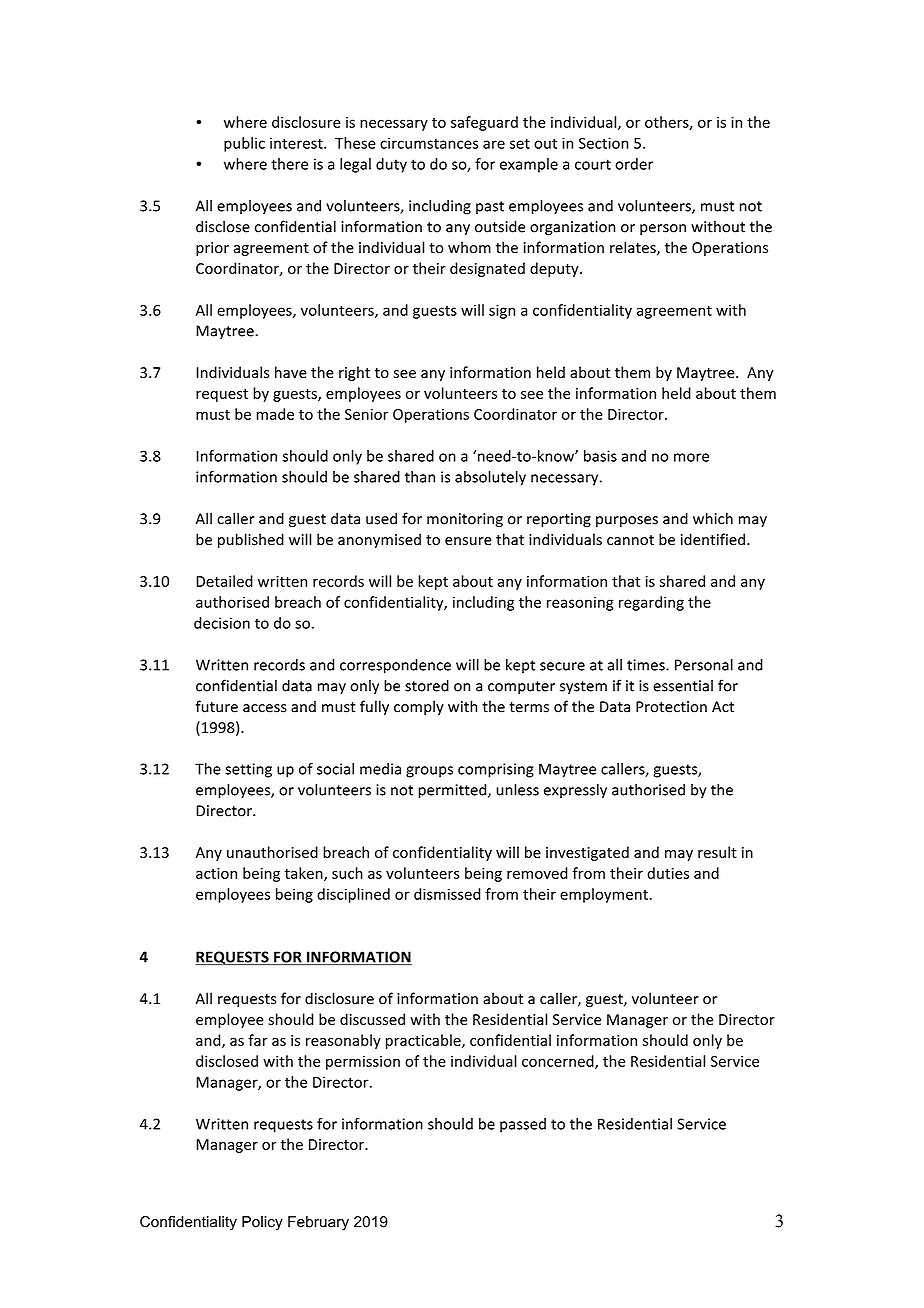  I want to click on access, so click(265, 708).
